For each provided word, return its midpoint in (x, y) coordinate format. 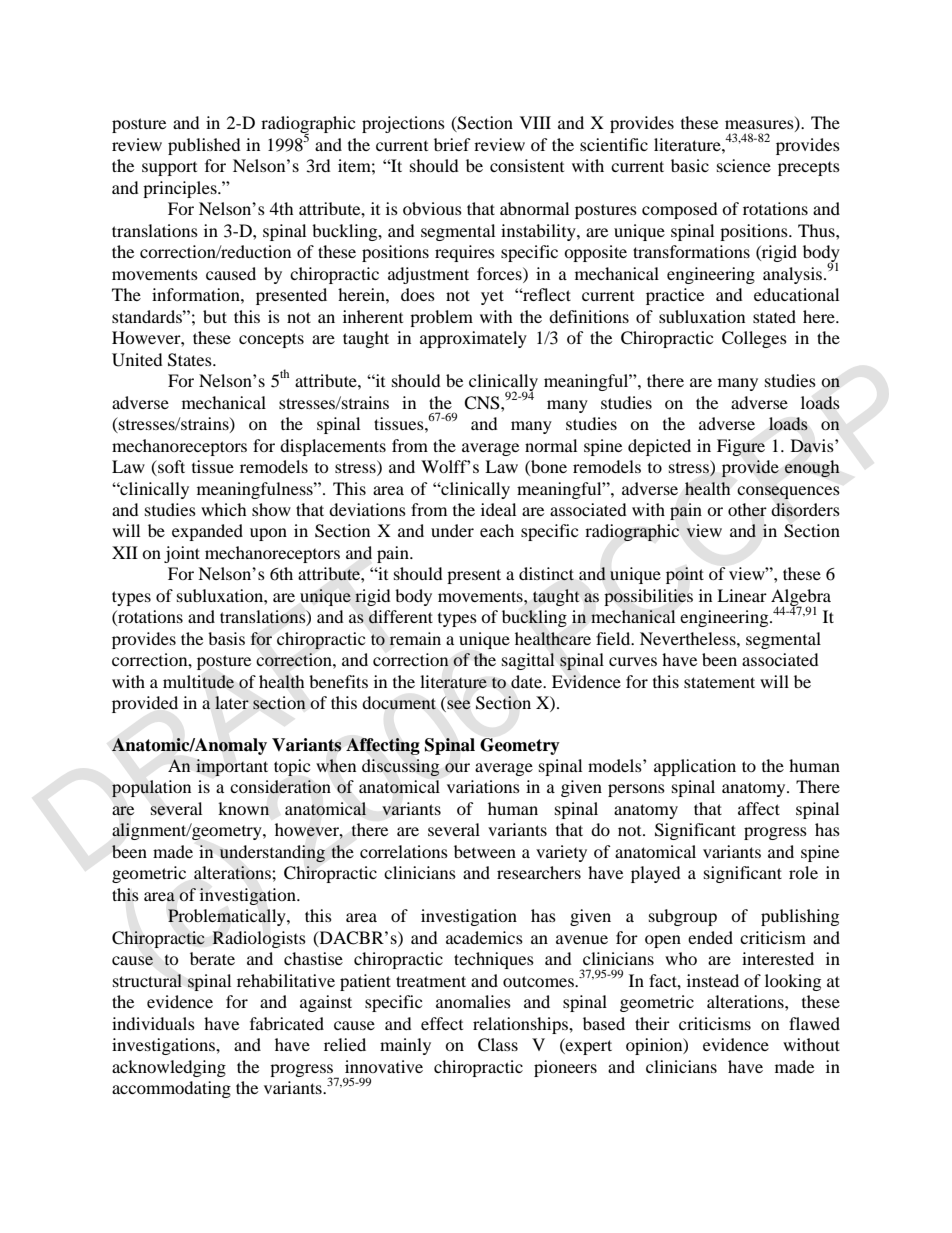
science (744, 165)
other (747, 510)
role (803, 872)
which (224, 509)
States (191, 360)
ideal (498, 509)
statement (719, 682)
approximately (473, 339)
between (485, 851)
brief (452, 144)
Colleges (754, 339)
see (457, 706)
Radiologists (259, 939)
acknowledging (169, 1068)
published (204, 146)
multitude (198, 682)
